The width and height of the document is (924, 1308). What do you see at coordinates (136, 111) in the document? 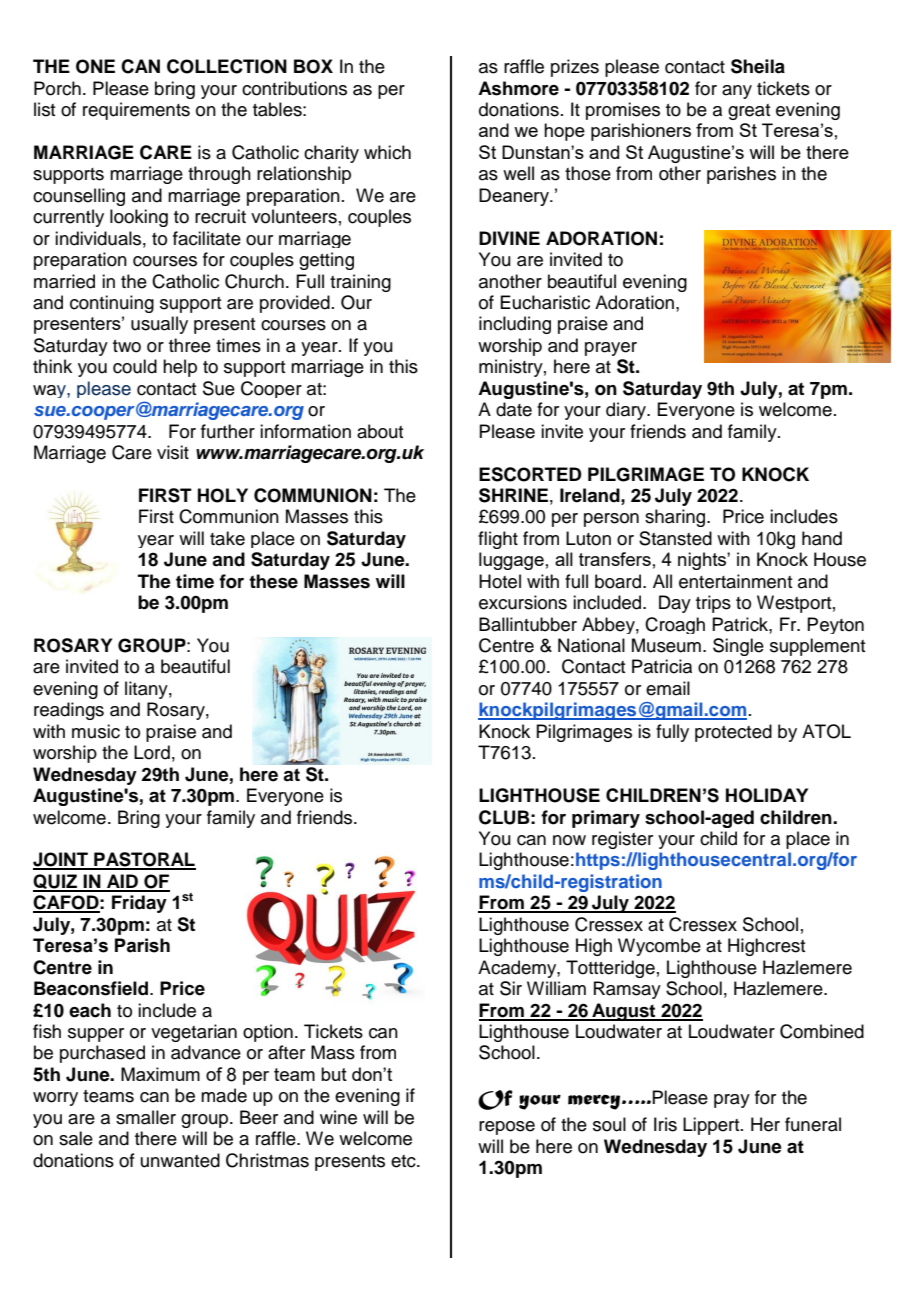
I see `requirements` at bounding box center [136, 111].
